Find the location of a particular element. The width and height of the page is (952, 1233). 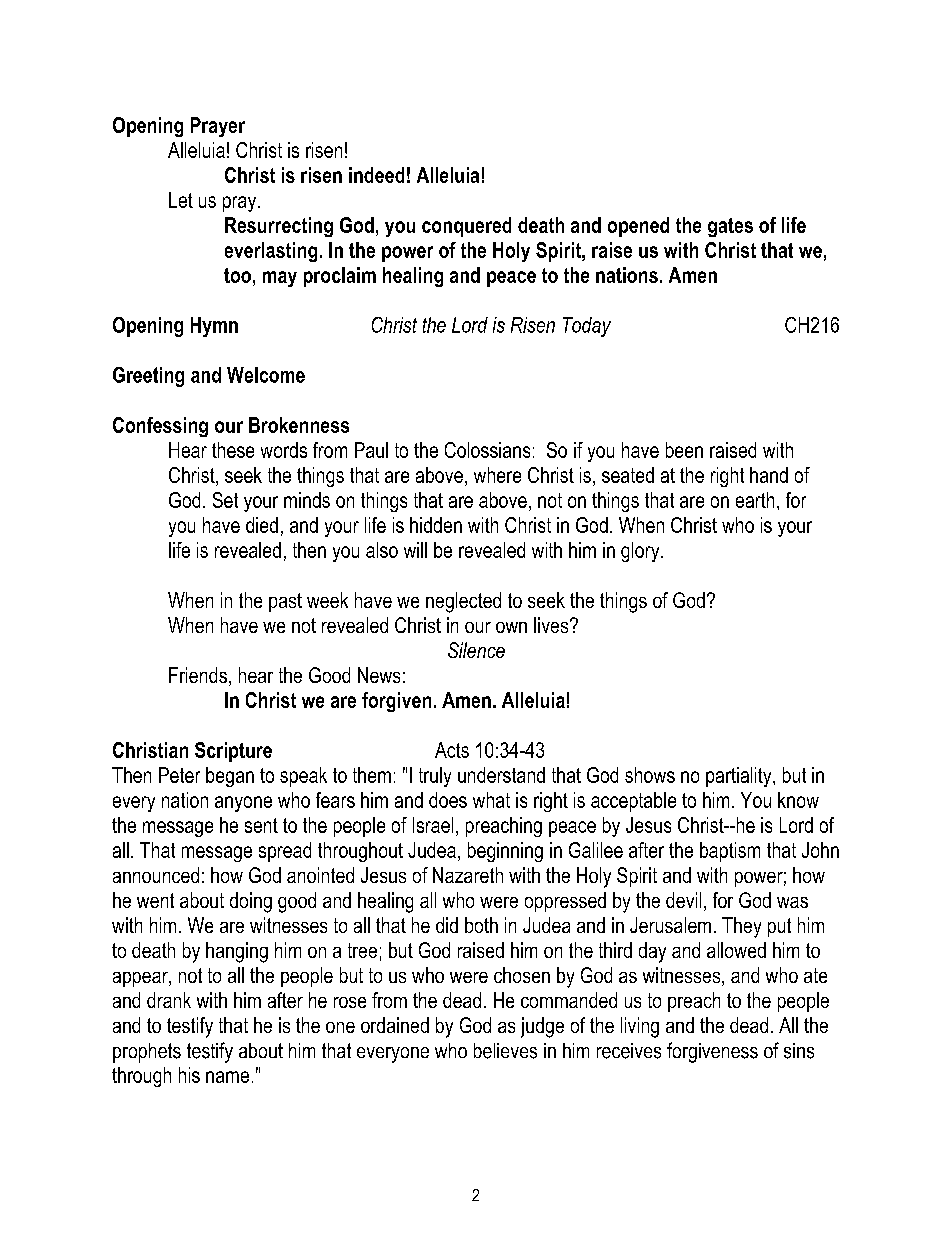

name is located at coordinates (227, 1077).
